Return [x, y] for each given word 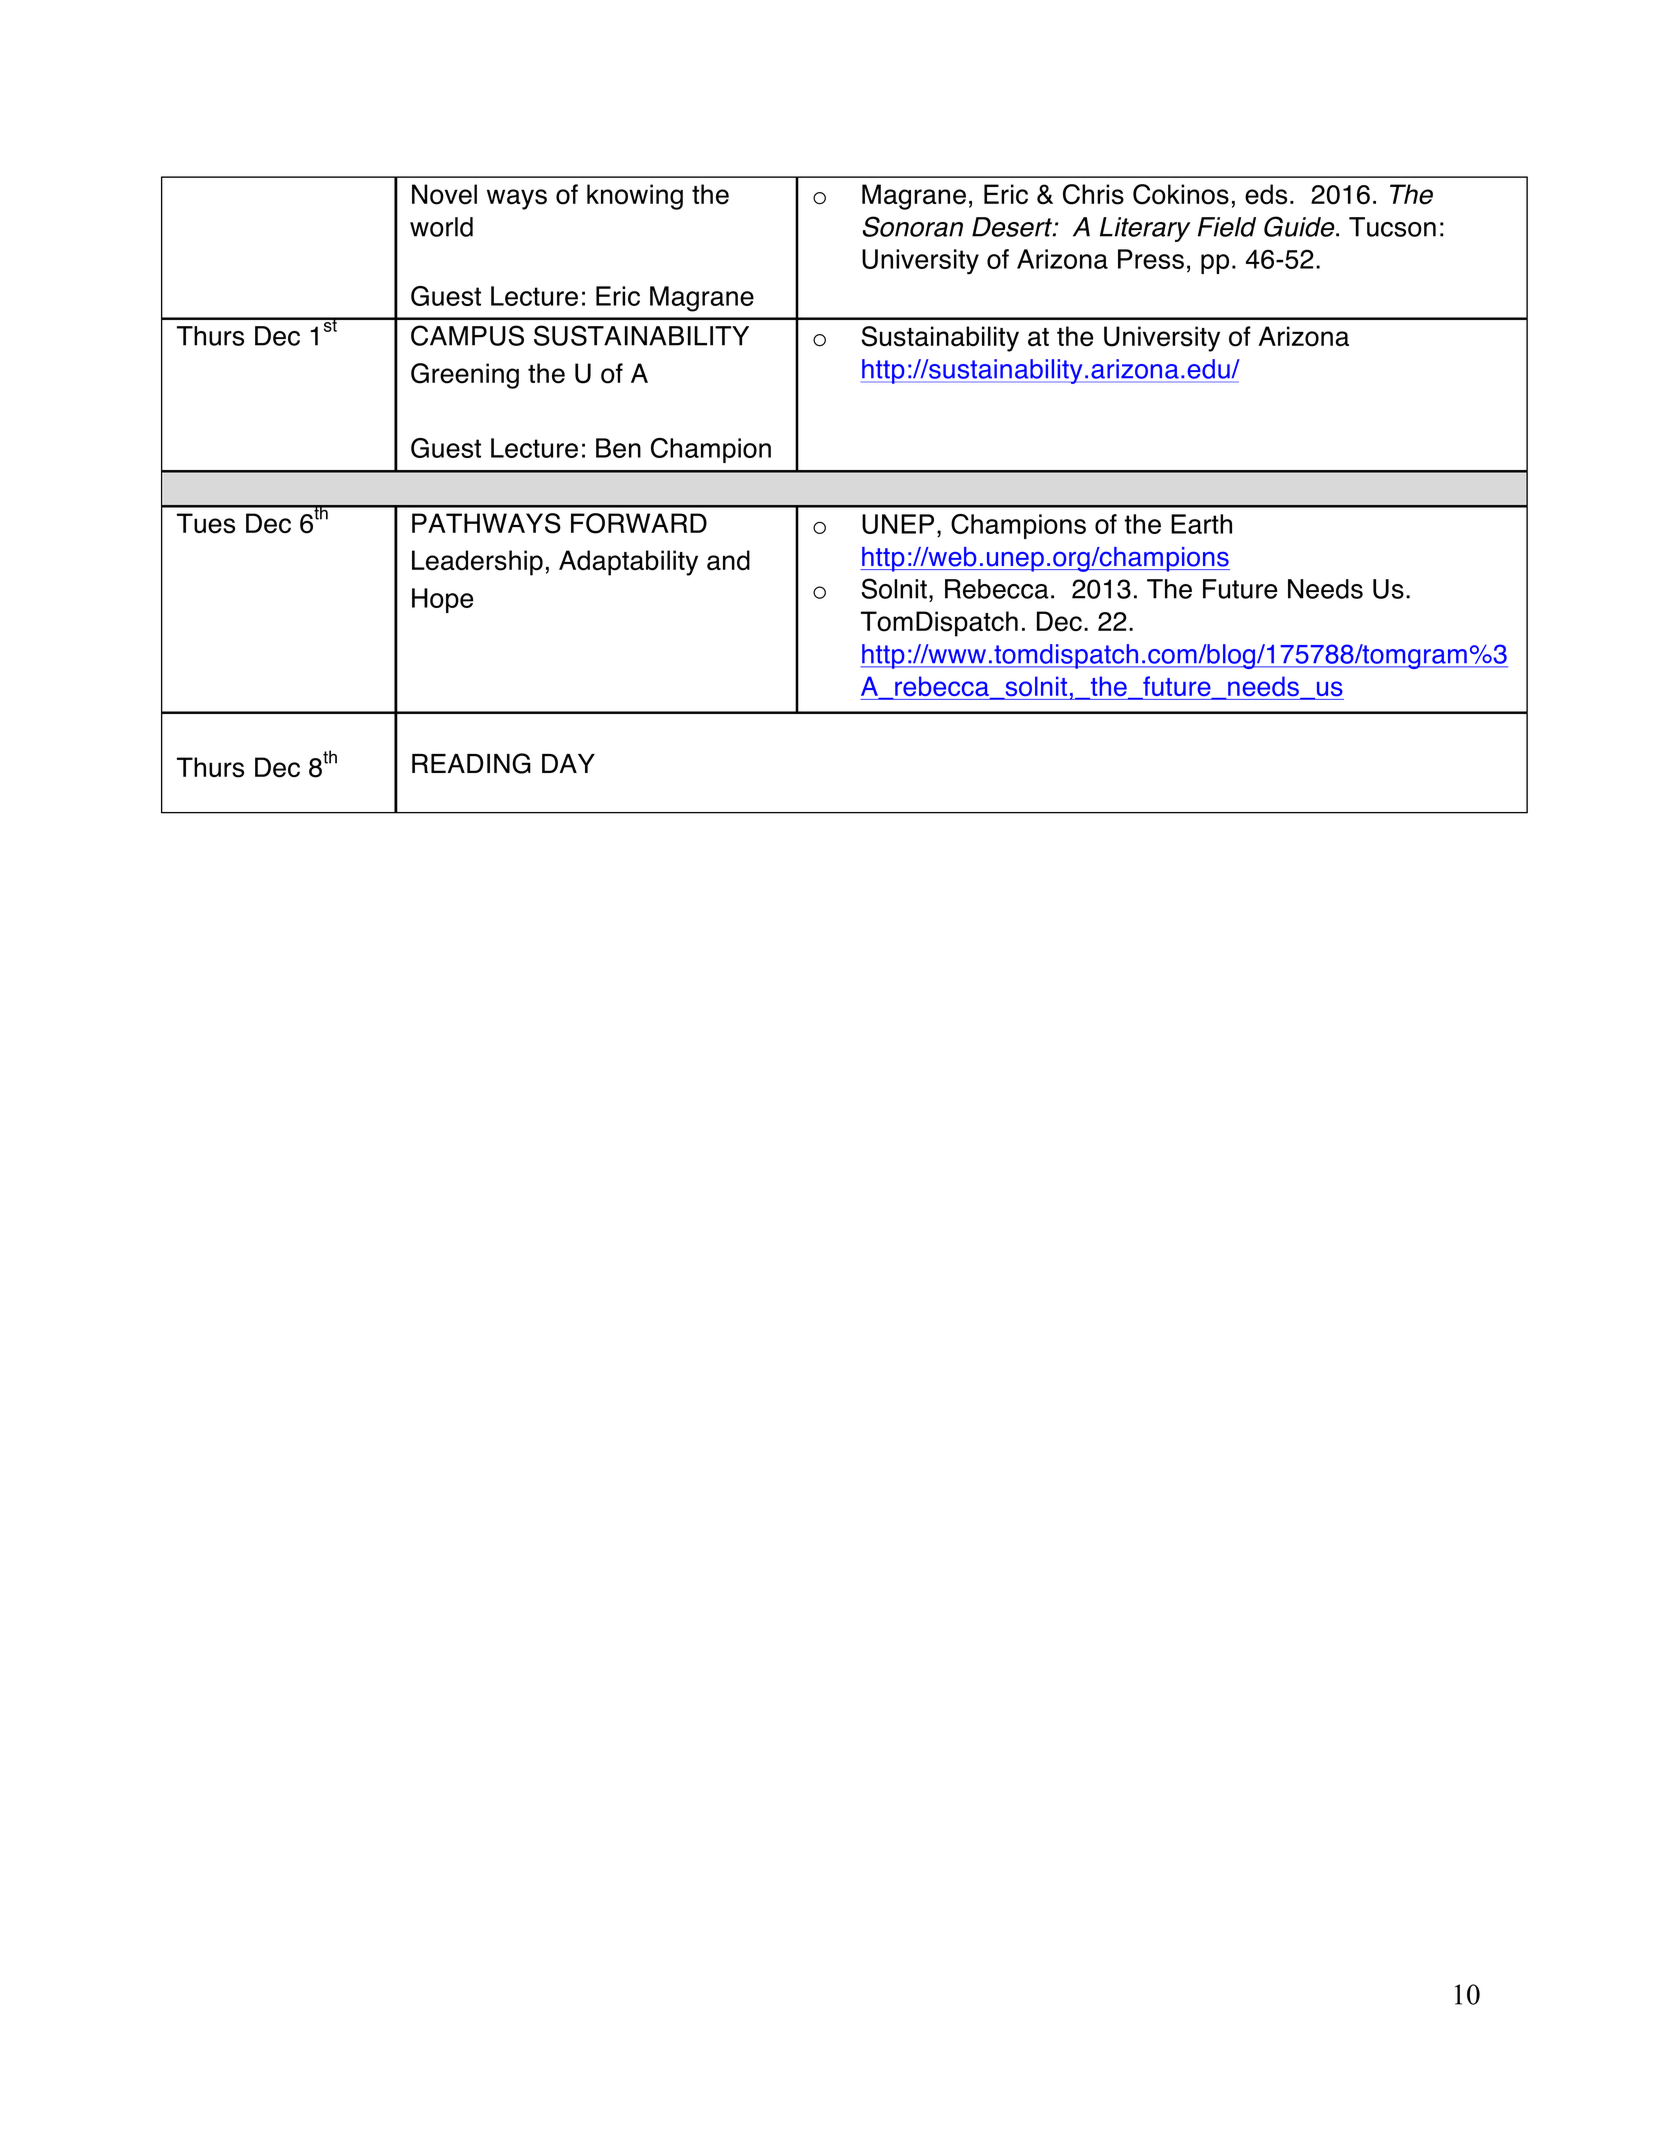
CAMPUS [467, 335]
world [441, 227]
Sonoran [913, 226]
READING [471, 763]
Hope [442, 600]
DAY [568, 763]
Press [1151, 259]
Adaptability [628, 563]
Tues [206, 523]
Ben [618, 448]
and [728, 560]
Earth [1201, 524]
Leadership [477, 563]
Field [1227, 227]
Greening [465, 376]
